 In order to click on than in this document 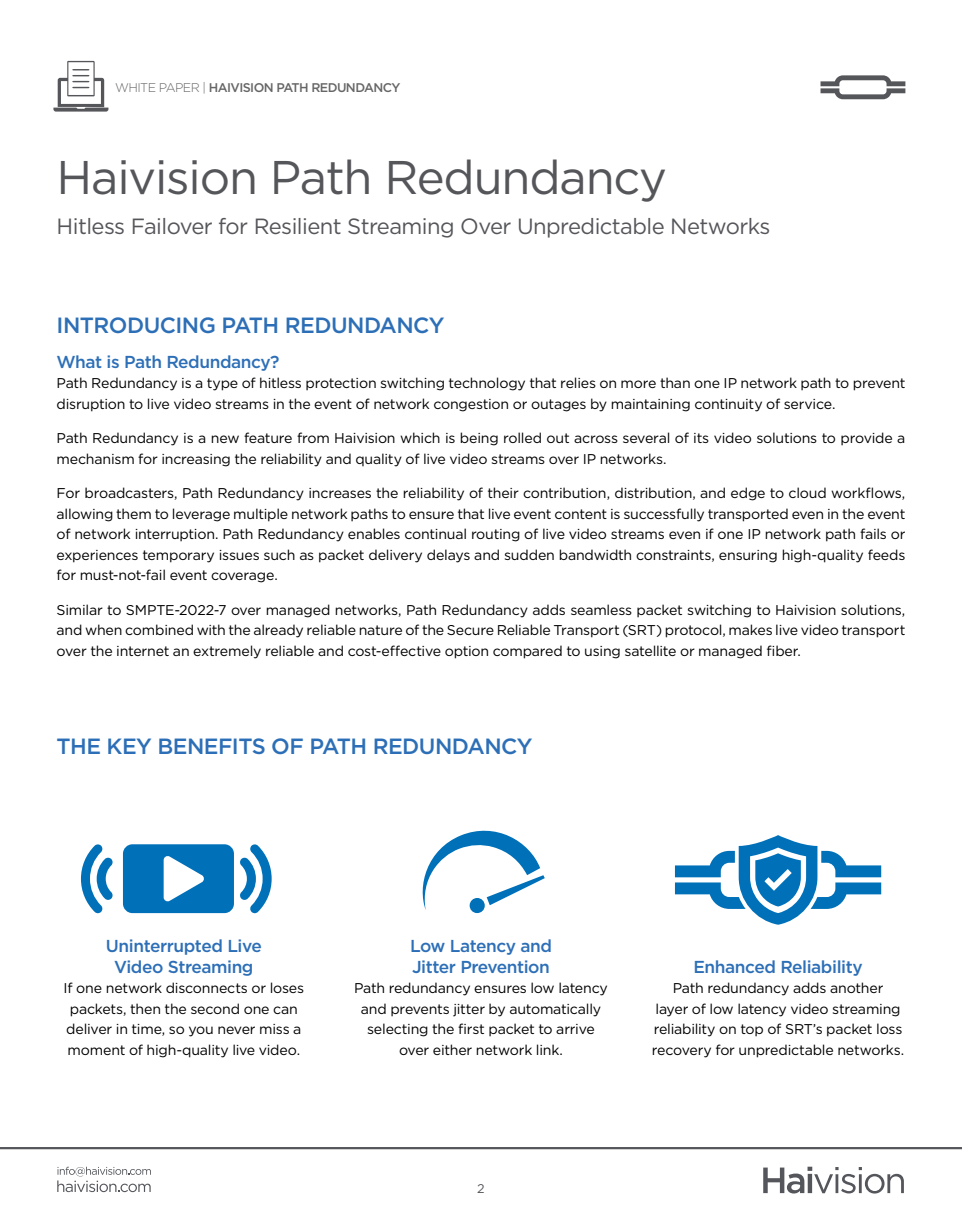, I will do `click(675, 382)`.
